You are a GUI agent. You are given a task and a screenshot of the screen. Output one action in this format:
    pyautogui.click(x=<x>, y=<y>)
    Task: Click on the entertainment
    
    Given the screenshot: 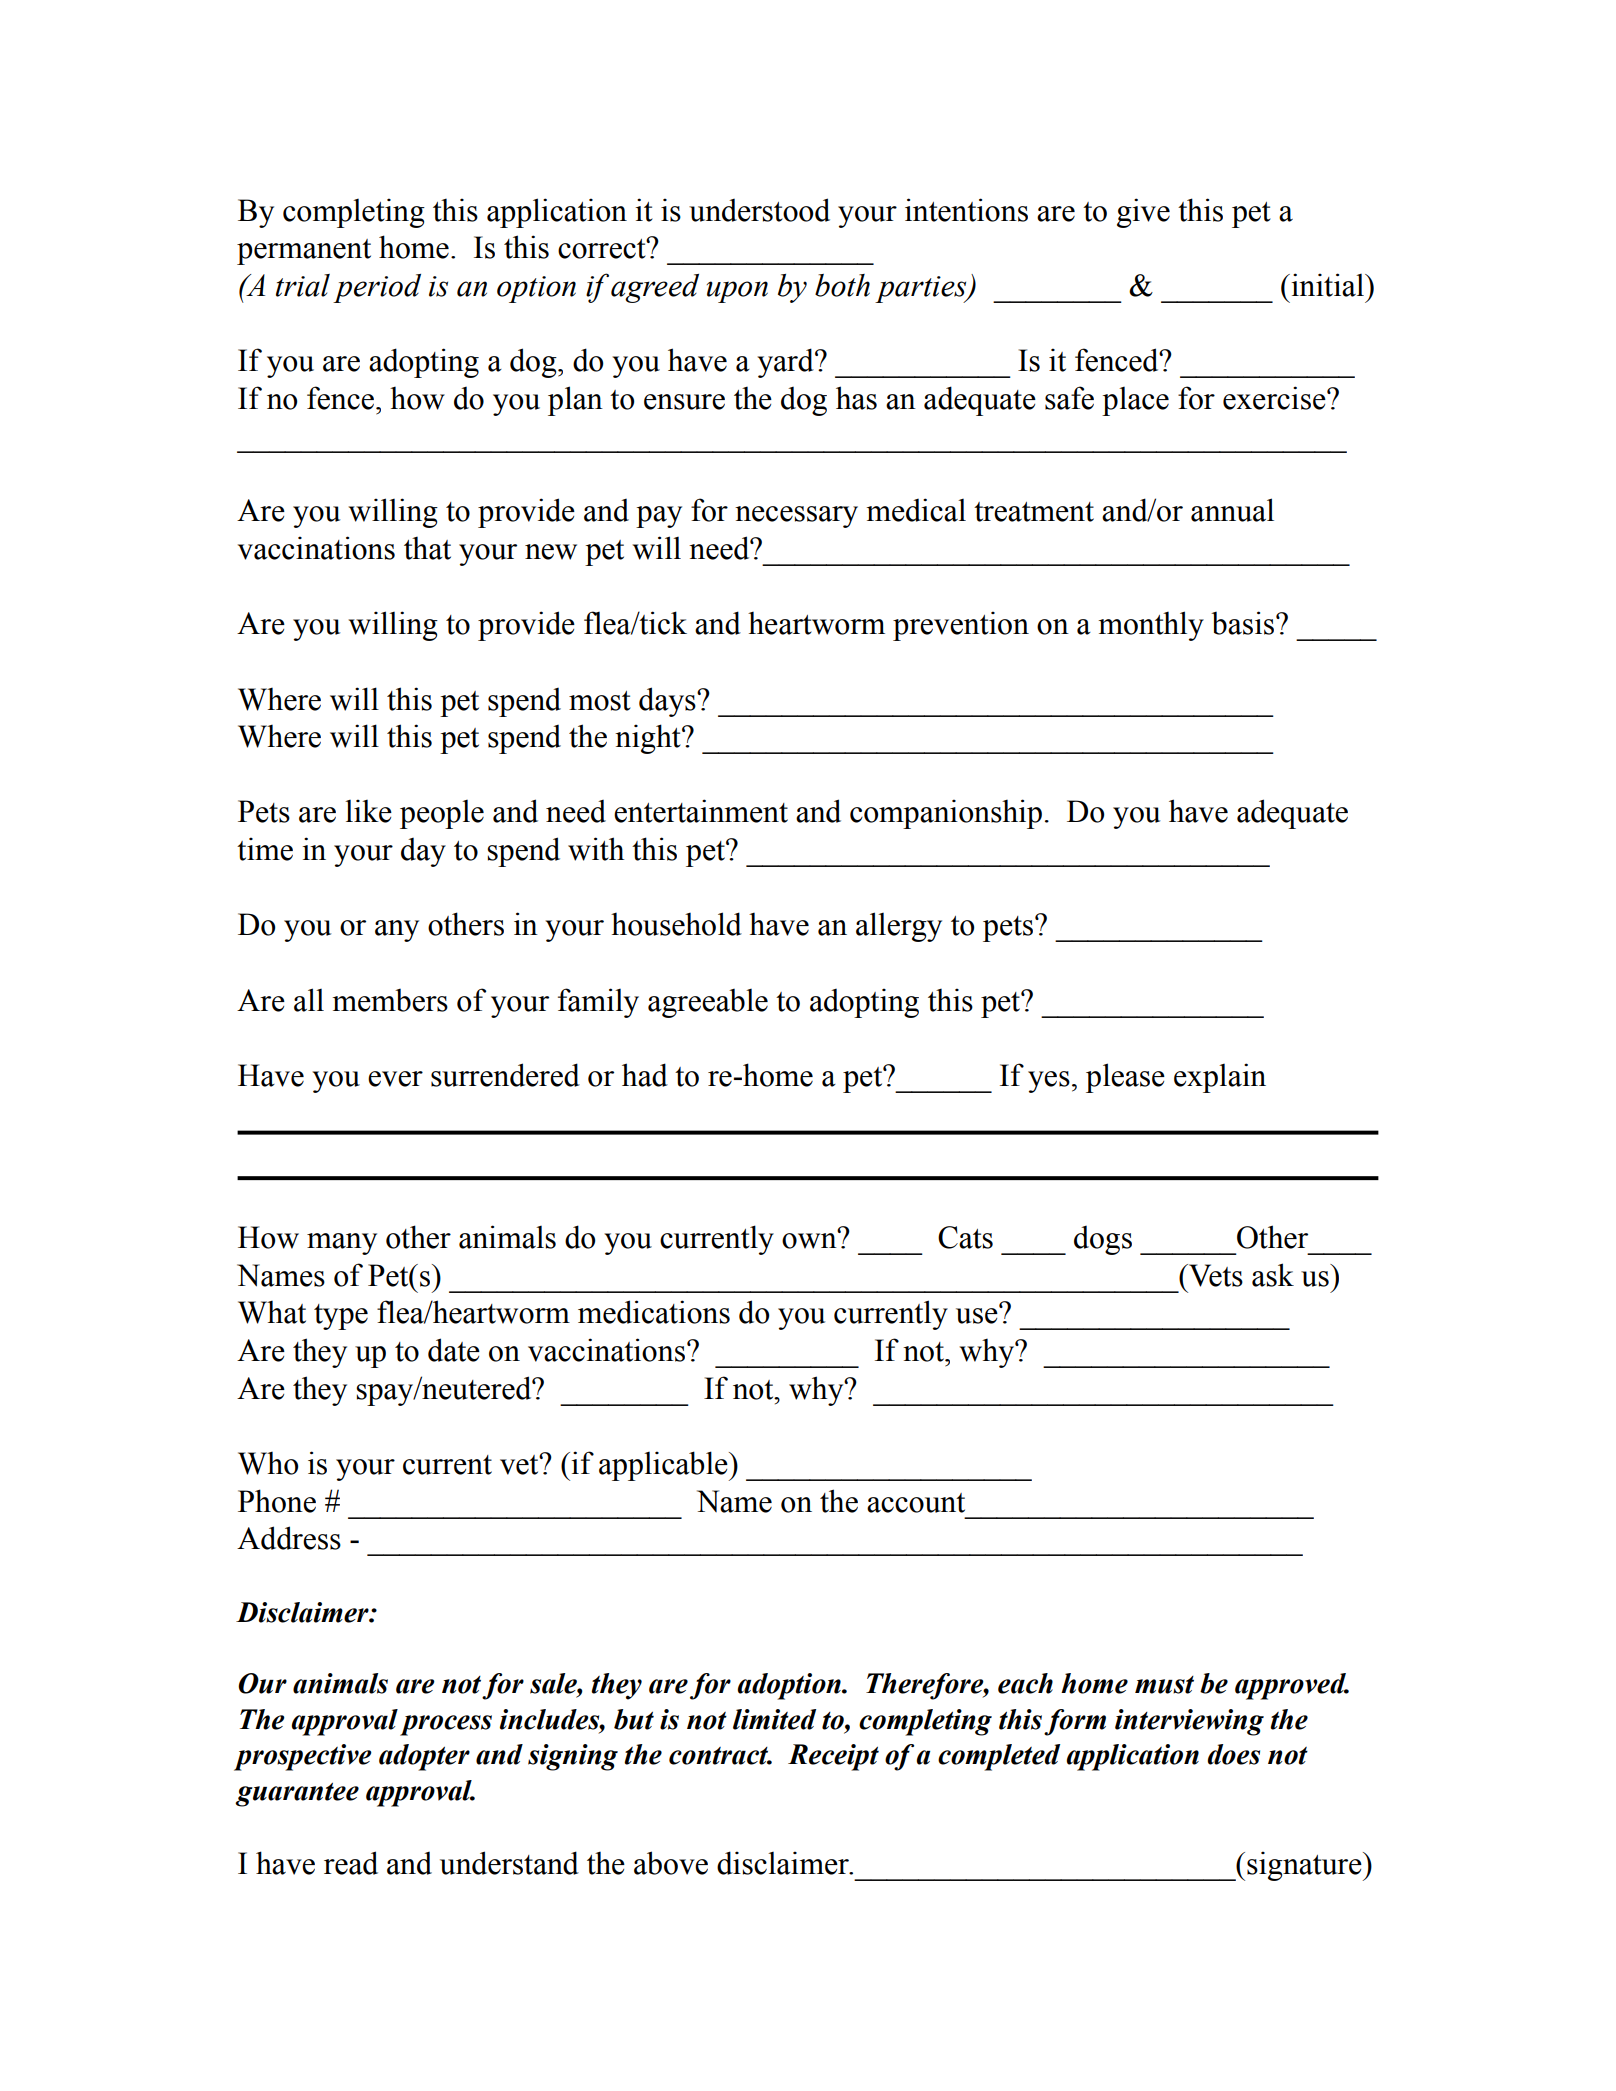 What is the action you would take?
    pyautogui.click(x=701, y=811)
